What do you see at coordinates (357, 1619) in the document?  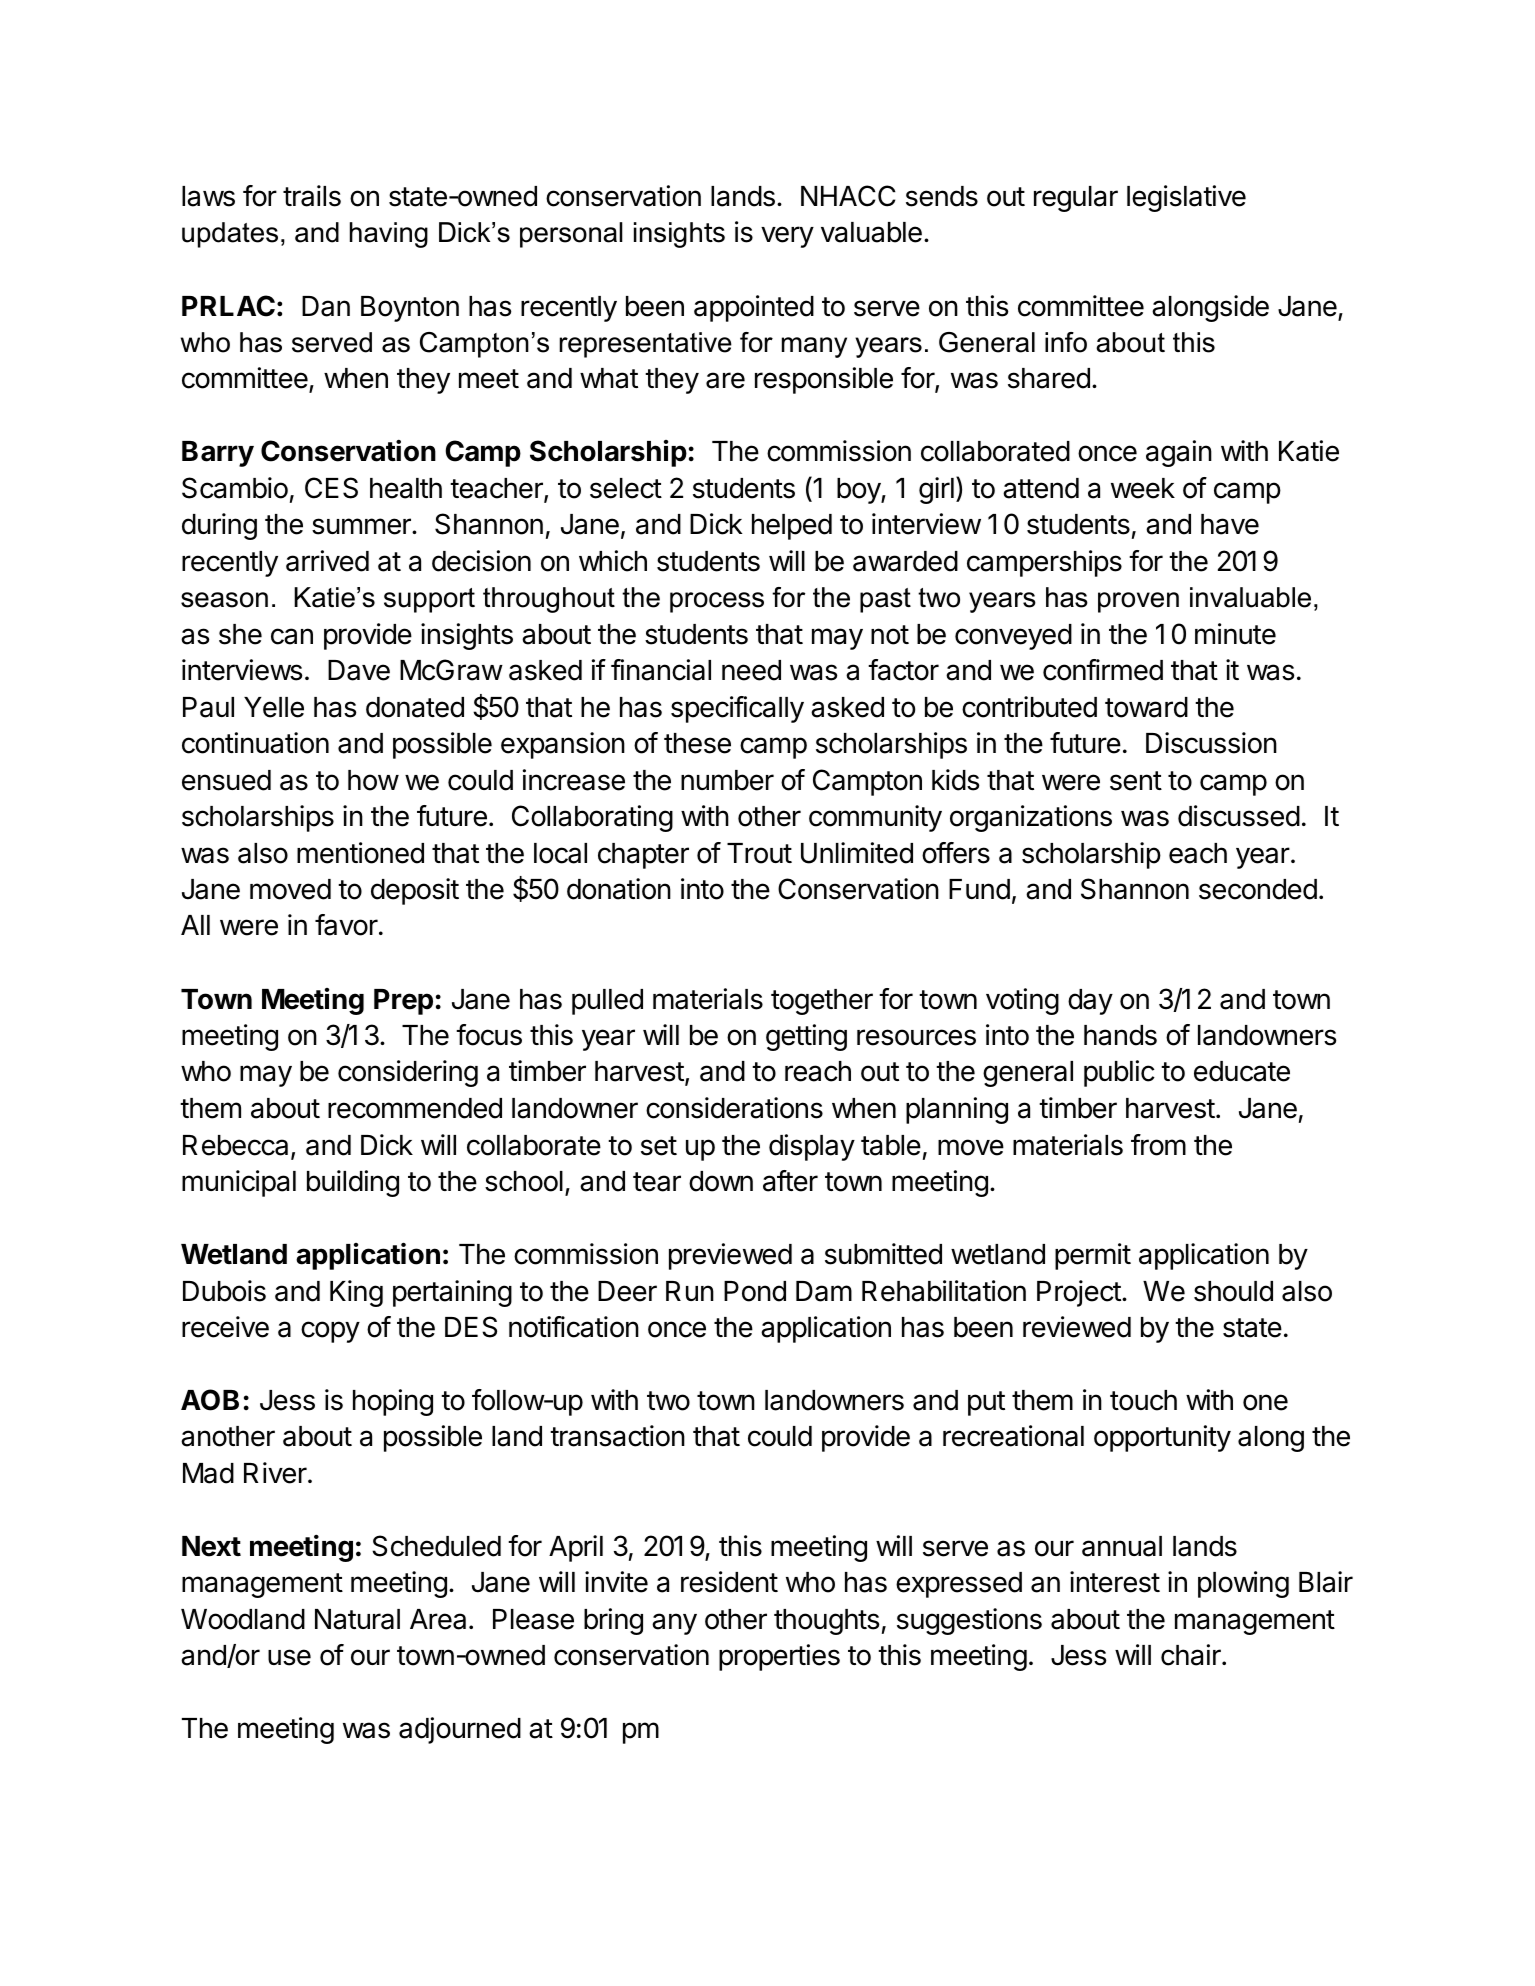 I see `Natural` at bounding box center [357, 1619].
